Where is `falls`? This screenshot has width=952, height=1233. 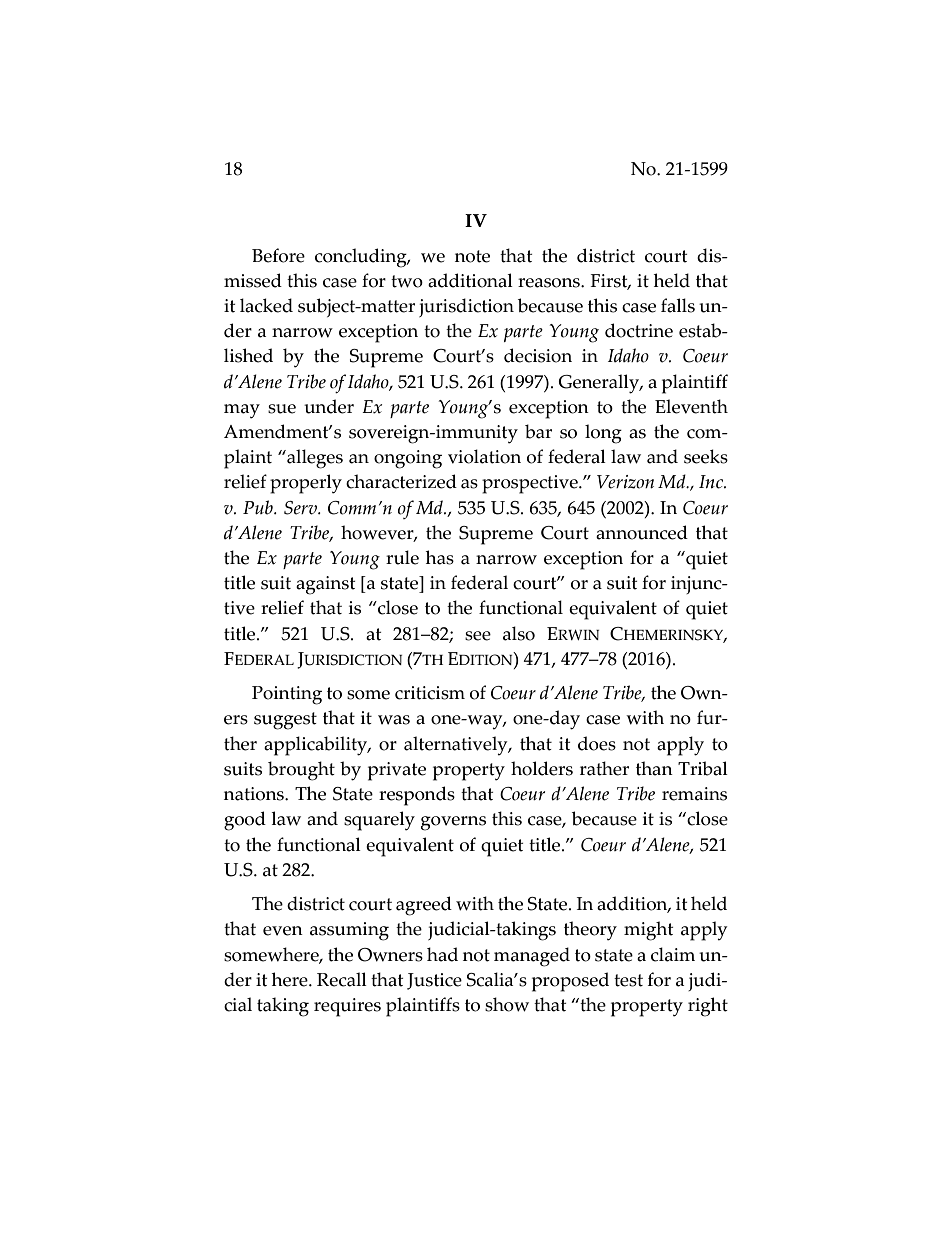
falls is located at coordinates (678, 305).
